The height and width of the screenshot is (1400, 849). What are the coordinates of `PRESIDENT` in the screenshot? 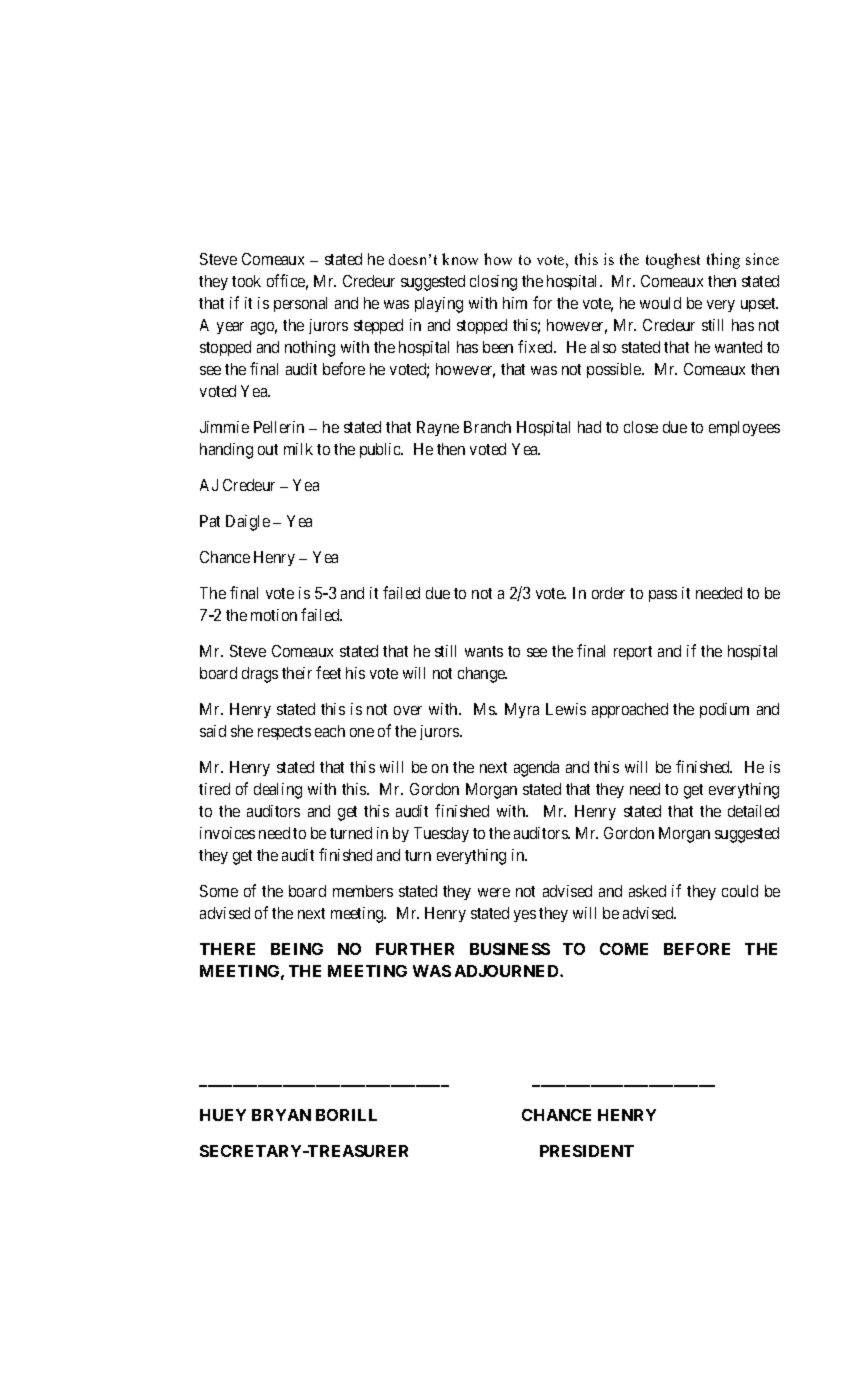 It's located at (587, 1151).
